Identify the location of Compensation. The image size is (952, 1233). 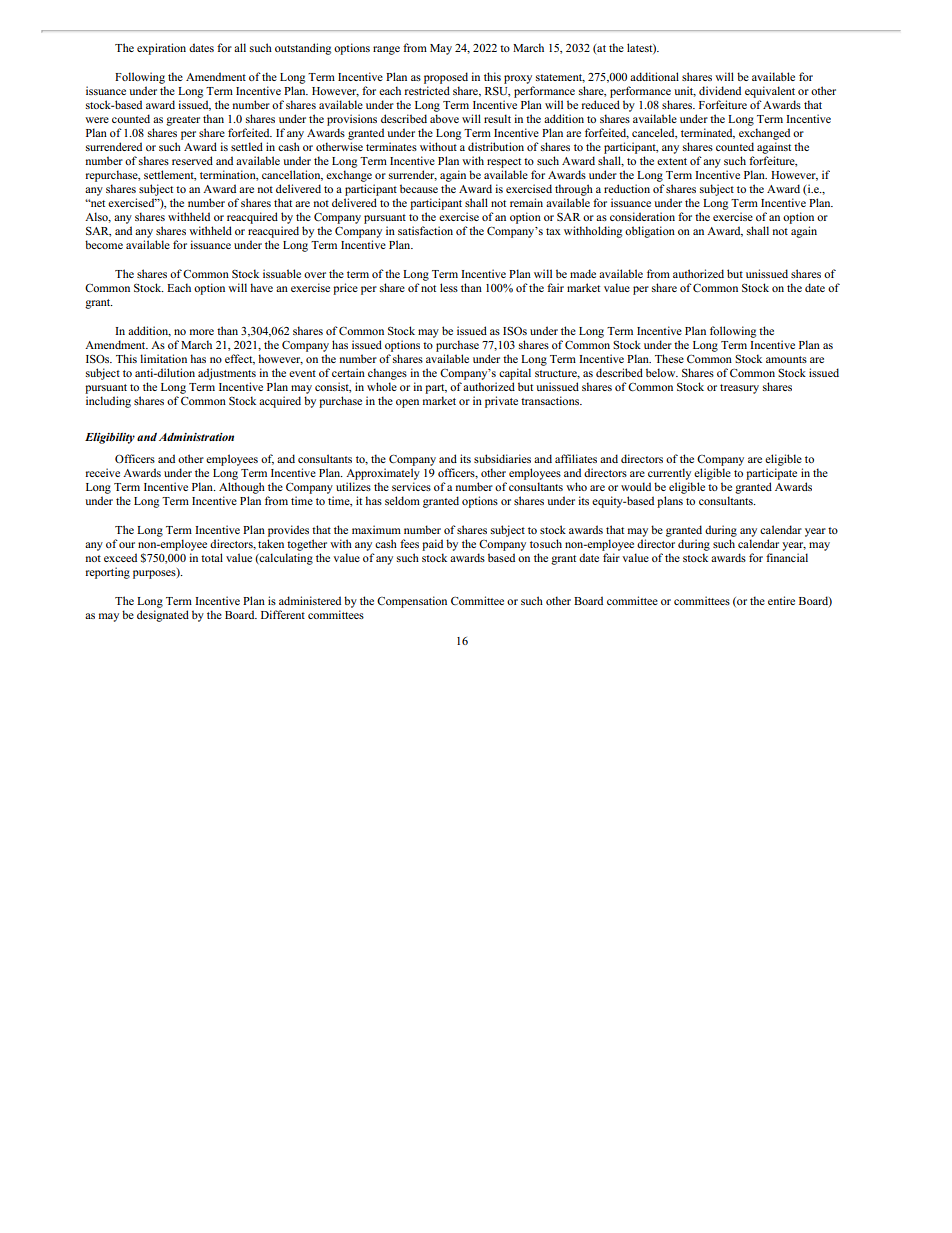
(412, 602).
